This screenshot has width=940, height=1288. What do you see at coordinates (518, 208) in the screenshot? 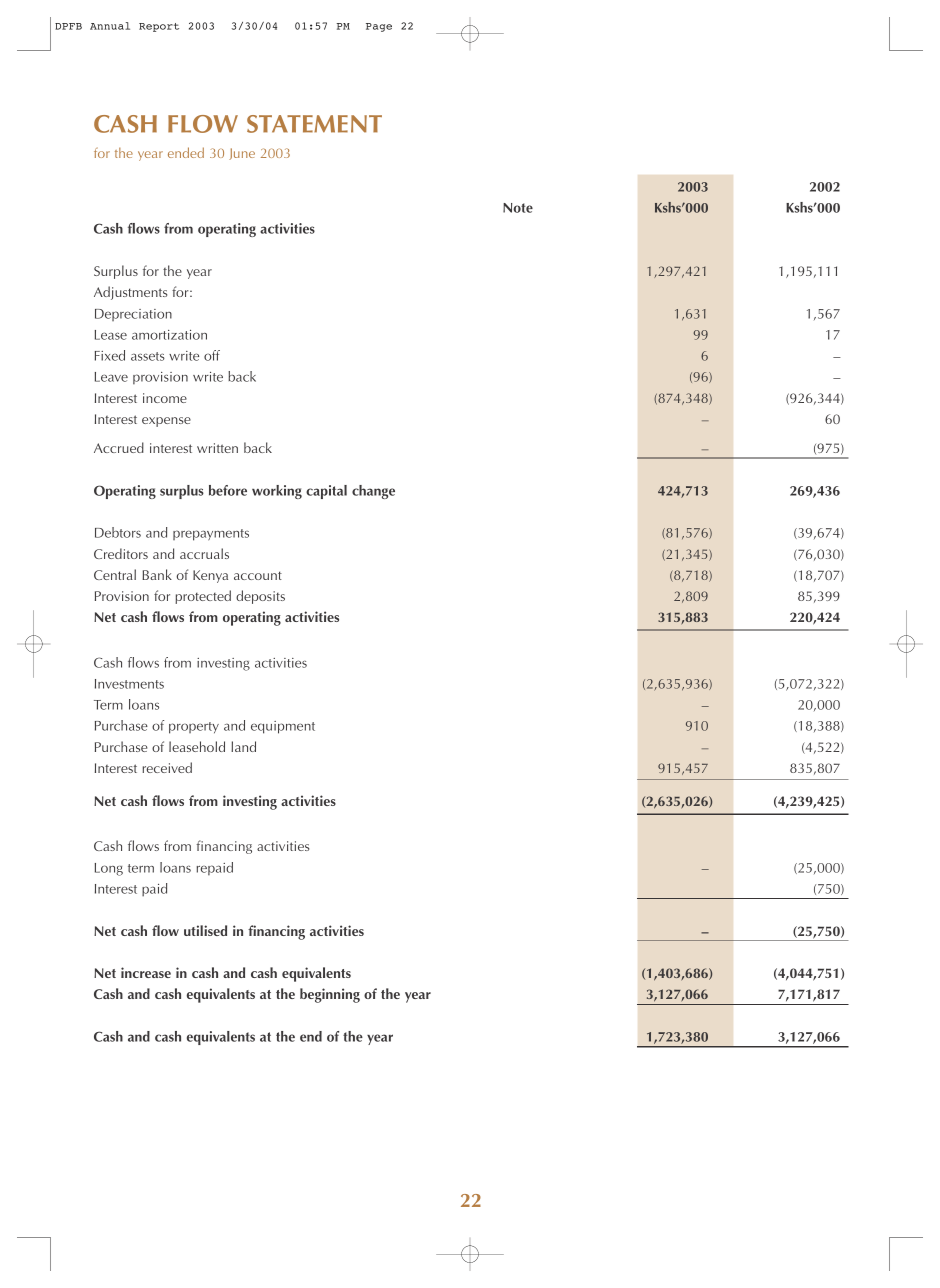
I see `Note` at bounding box center [518, 208].
